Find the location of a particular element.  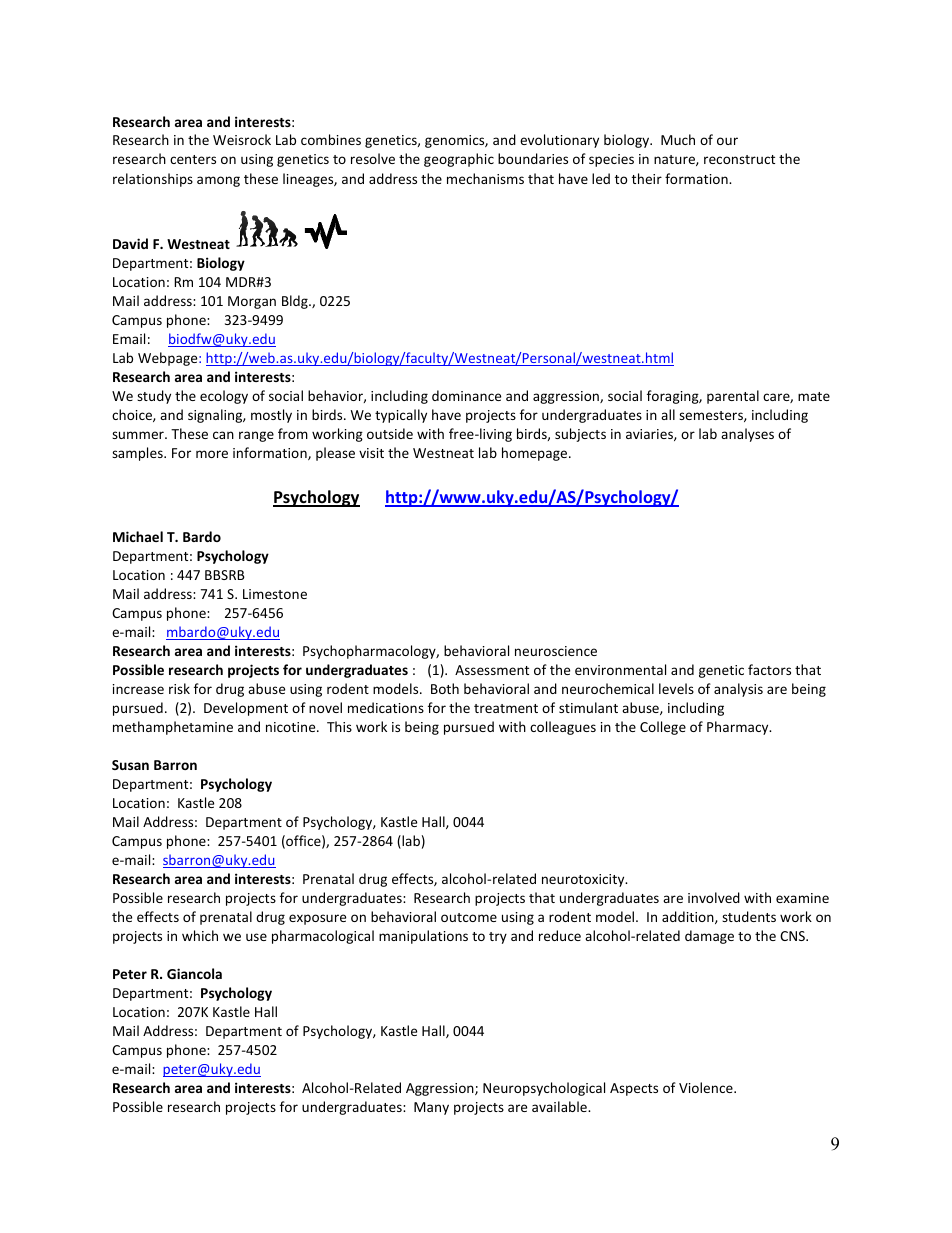

Many is located at coordinates (431, 1108).
